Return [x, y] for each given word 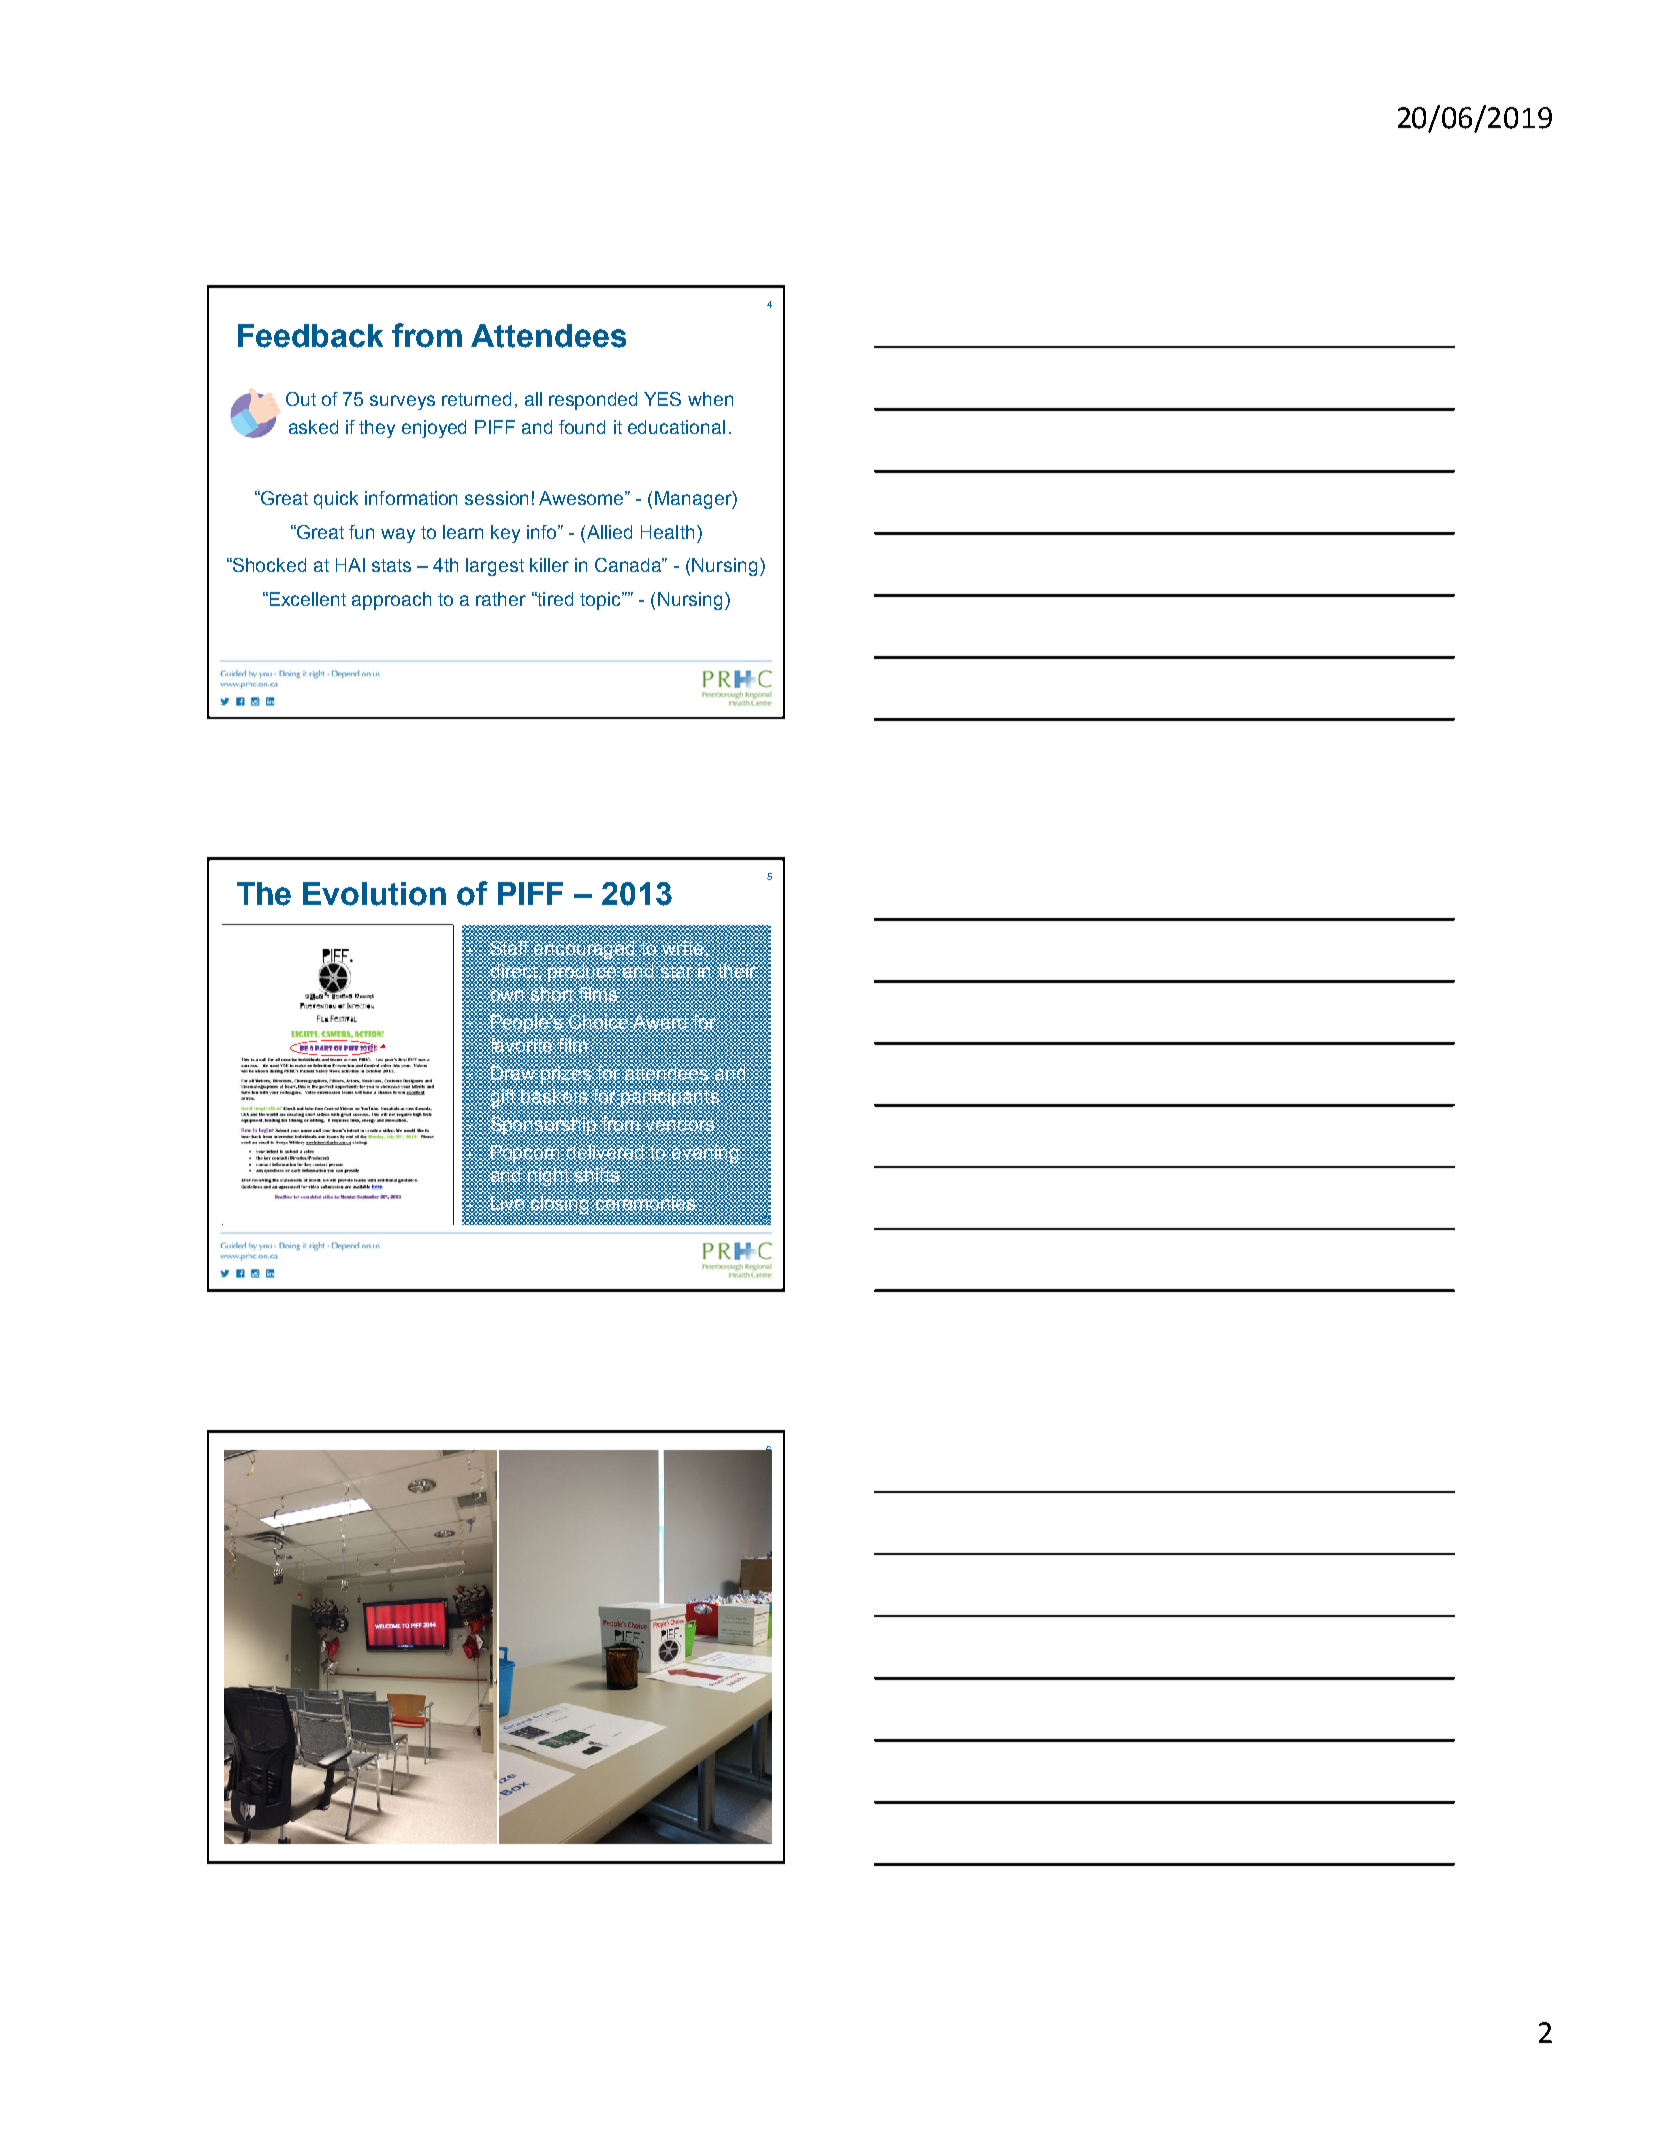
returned [476, 399]
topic [601, 601]
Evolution [374, 894]
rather [501, 599]
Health [667, 532]
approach [391, 601]
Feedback [310, 336]
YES [662, 399]
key [505, 534]
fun [361, 532]
